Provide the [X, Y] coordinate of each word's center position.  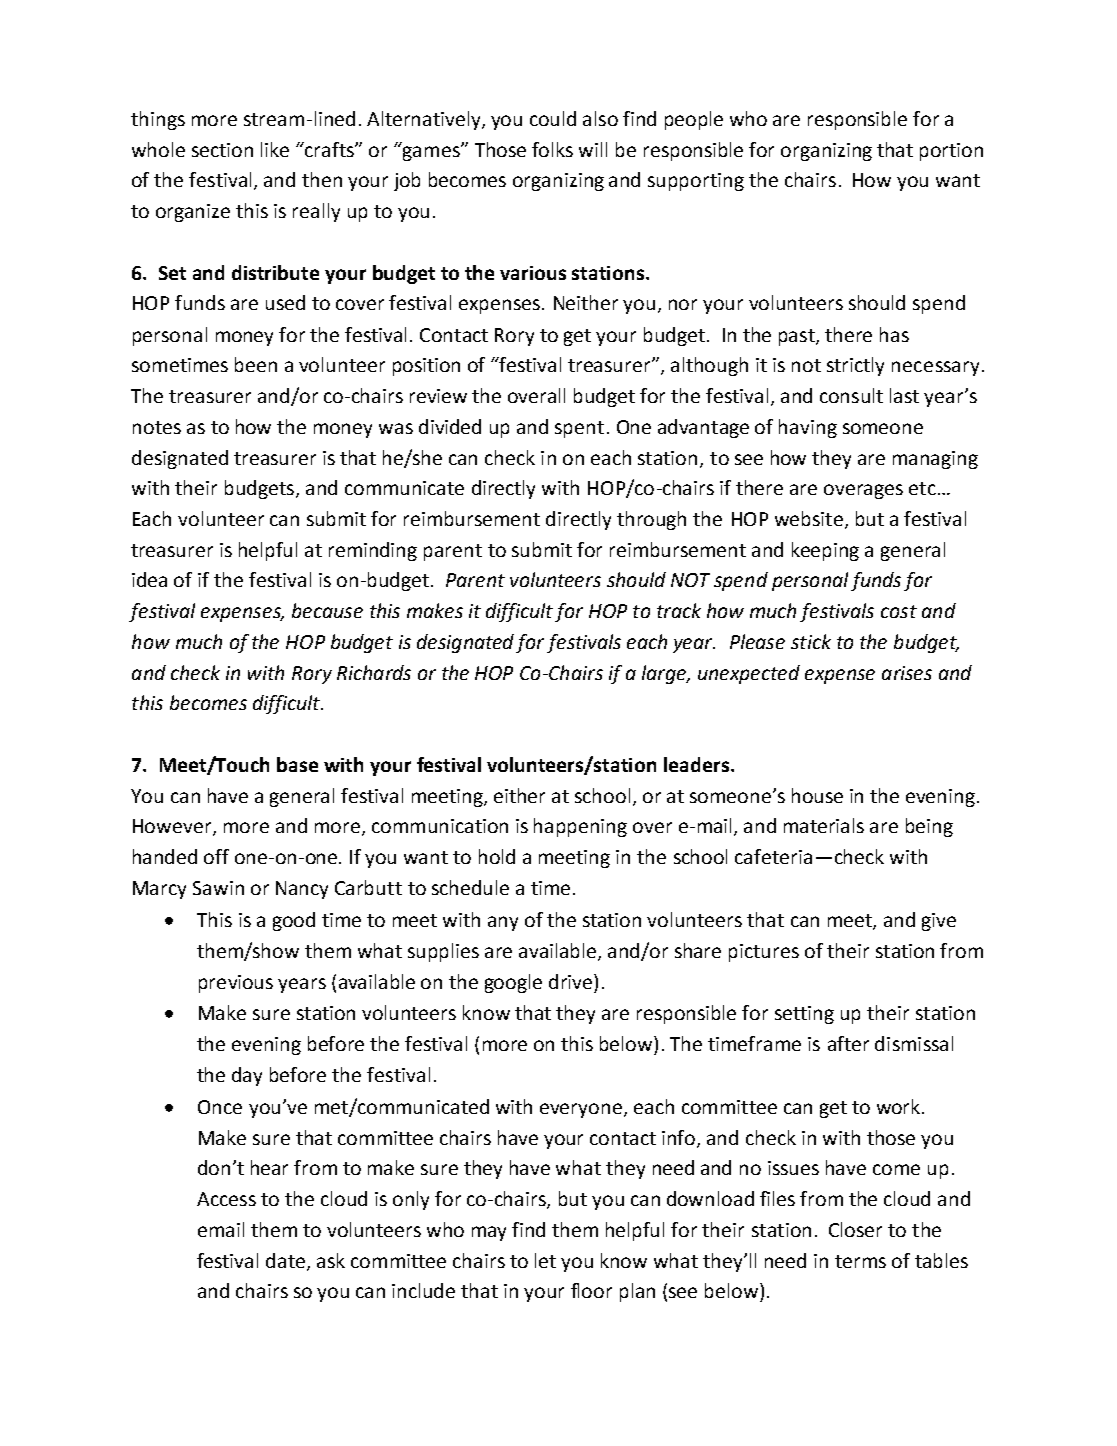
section [222, 150]
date [287, 1261]
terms [860, 1261]
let [545, 1260]
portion [951, 152]
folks [552, 149]
